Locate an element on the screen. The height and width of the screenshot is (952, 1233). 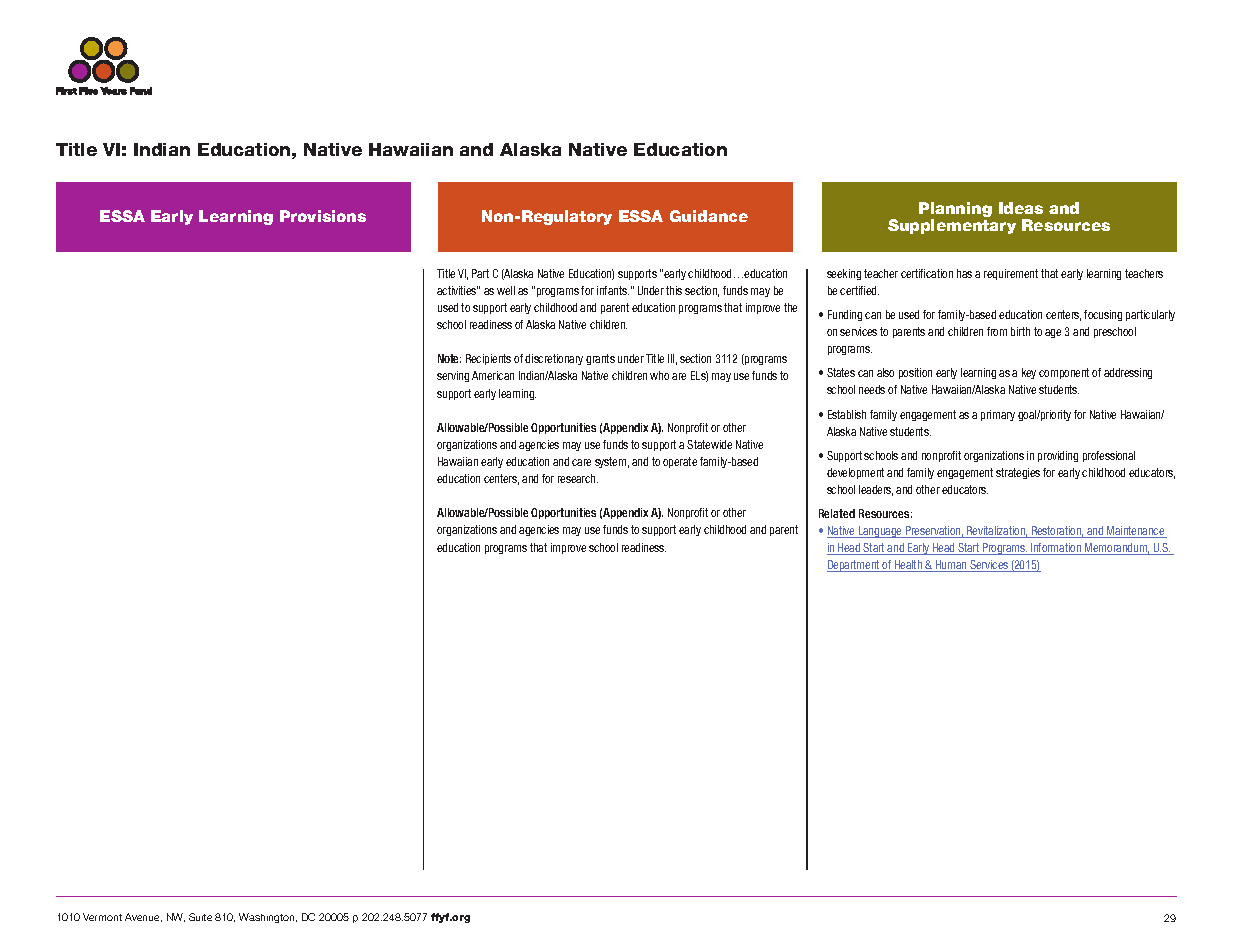
Note is located at coordinates (449, 358).
